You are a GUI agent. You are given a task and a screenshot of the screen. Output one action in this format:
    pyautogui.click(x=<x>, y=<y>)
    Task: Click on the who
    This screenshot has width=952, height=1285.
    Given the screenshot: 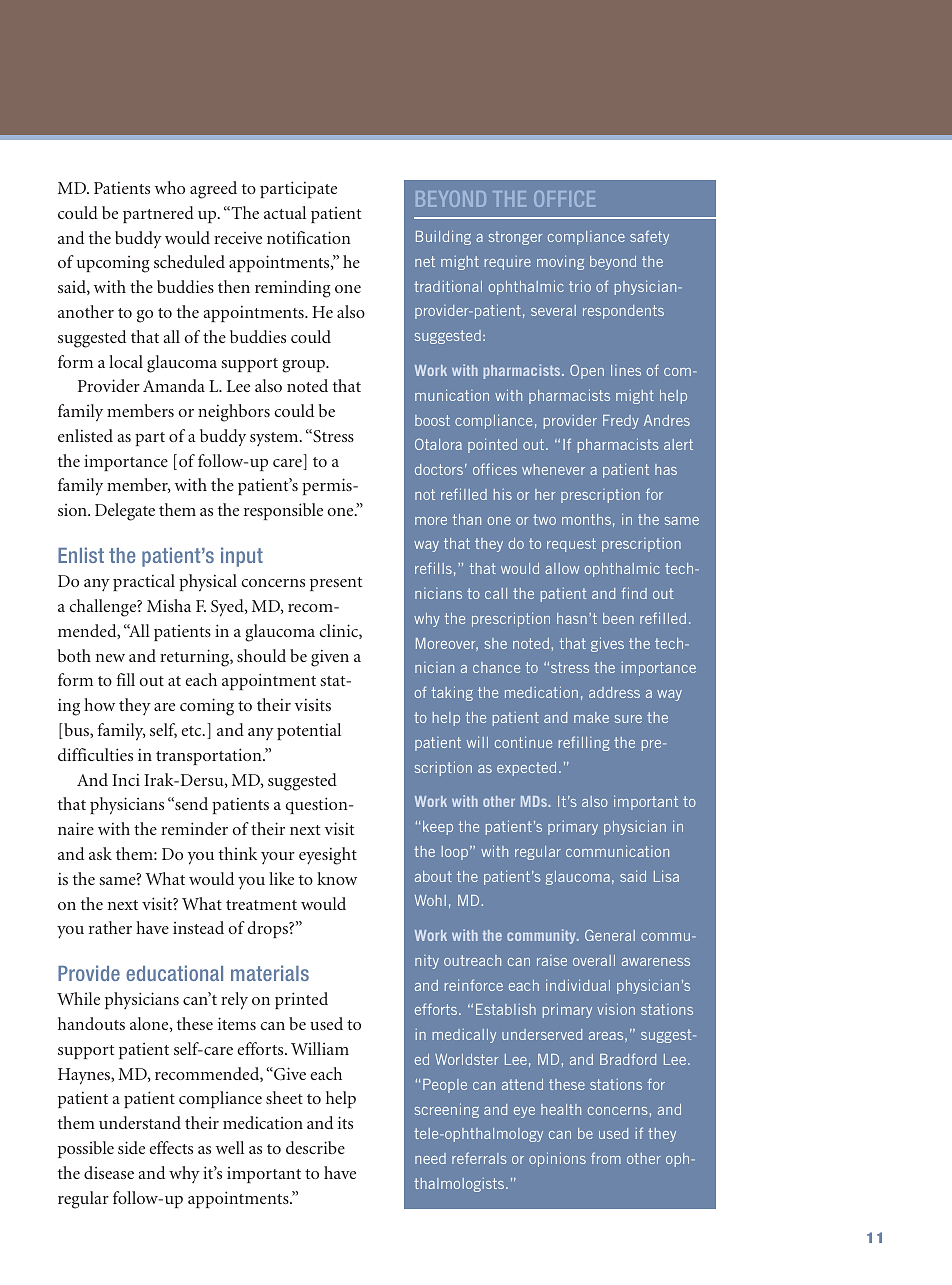 What is the action you would take?
    pyautogui.click(x=170, y=187)
